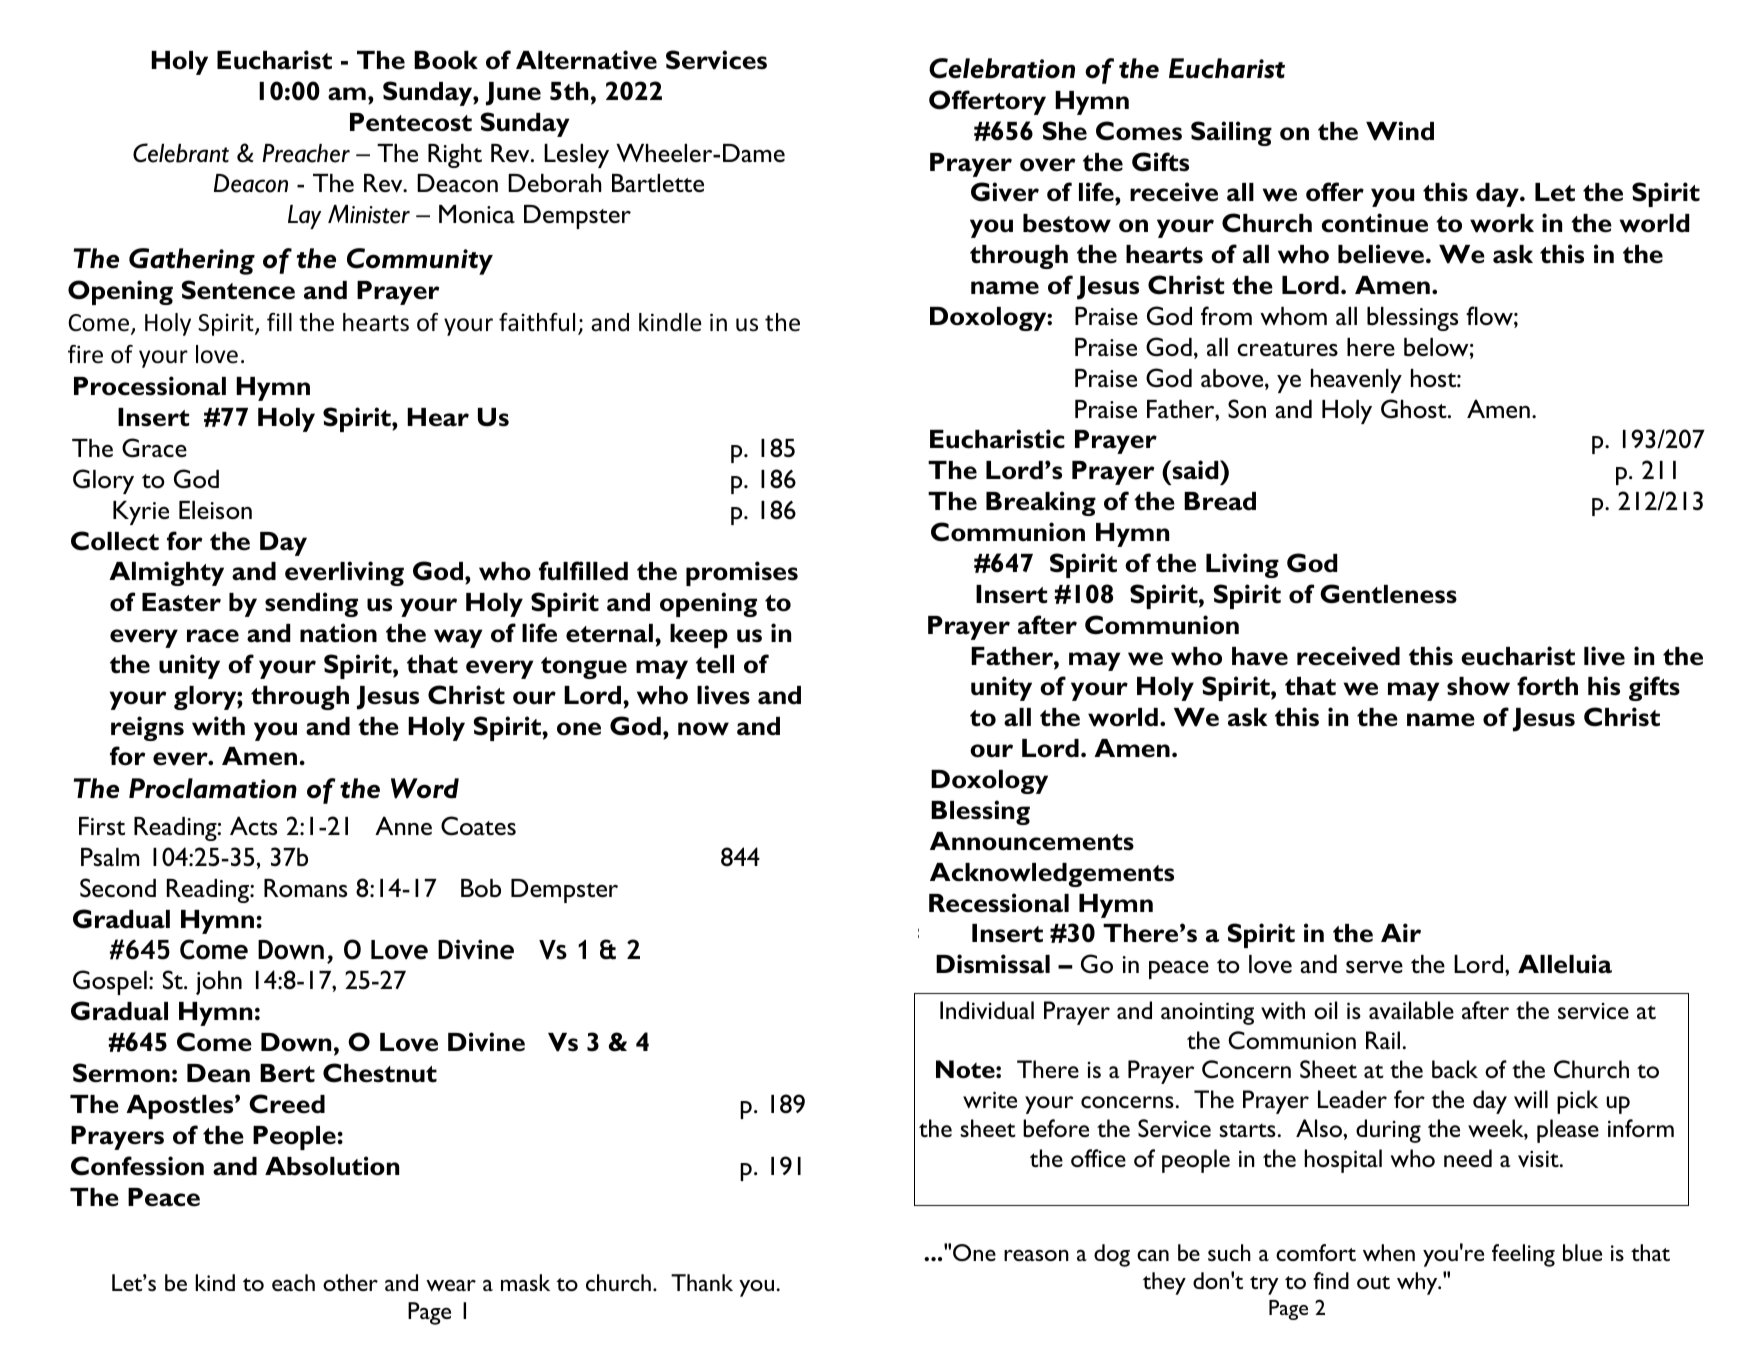 This screenshot has height=1357, width=1756. I want to click on when, so click(1389, 1252).
